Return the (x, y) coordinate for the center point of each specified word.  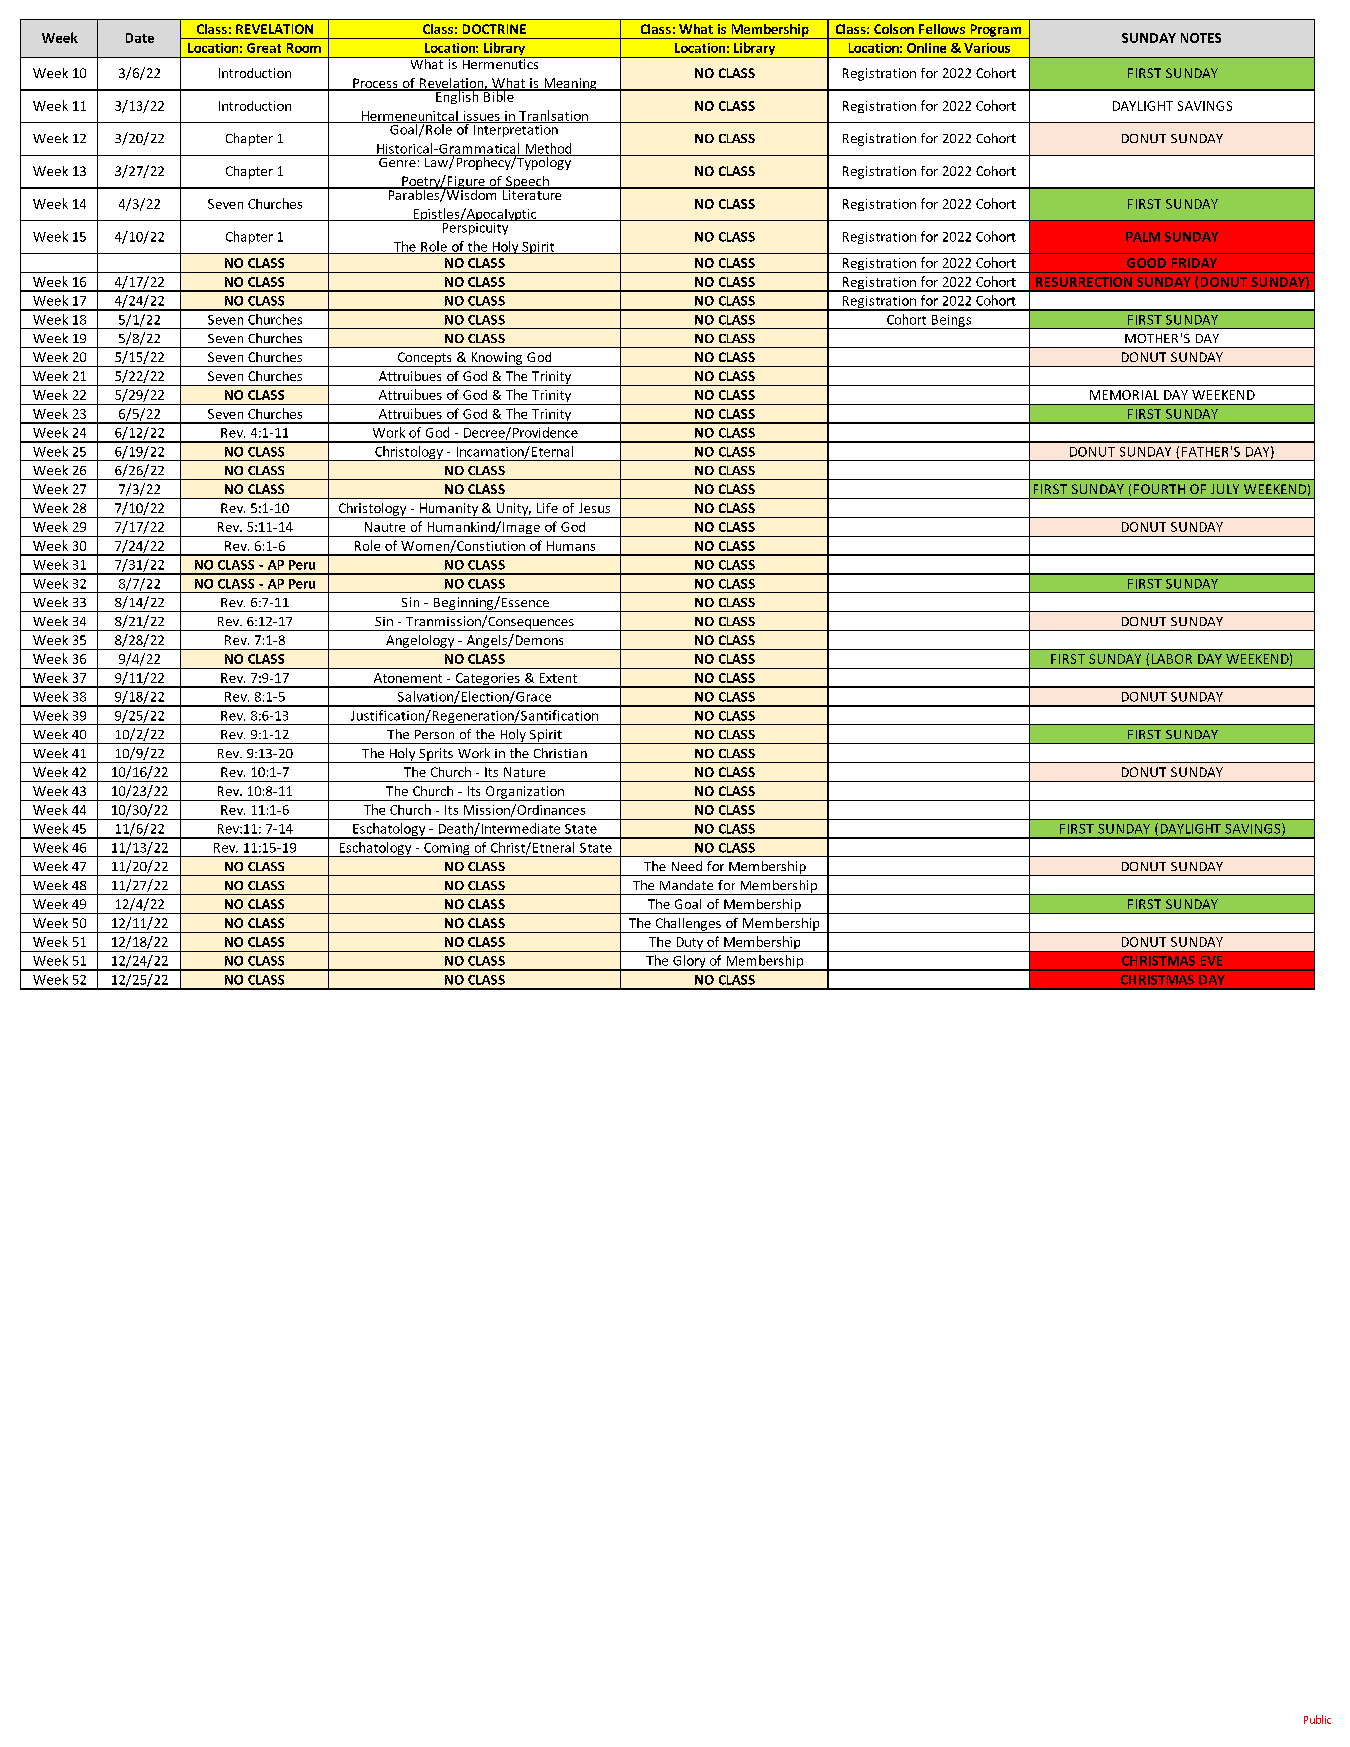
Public (1317, 1719)
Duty (690, 944)
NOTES (1201, 38)
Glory (689, 963)
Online (926, 48)
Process (375, 84)
